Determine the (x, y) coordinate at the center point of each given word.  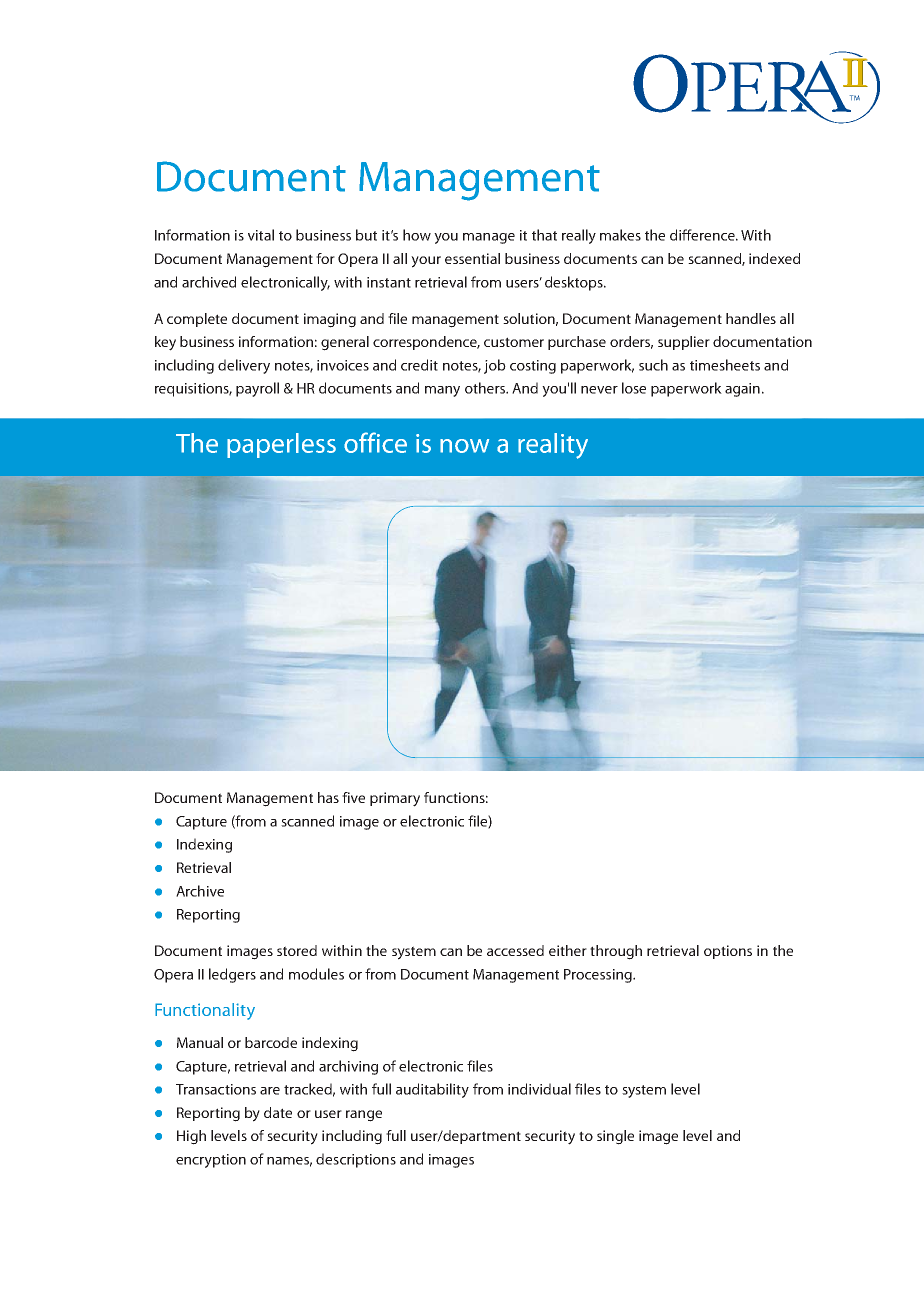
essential (472, 258)
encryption (211, 1161)
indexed (774, 258)
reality (553, 446)
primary (395, 799)
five (353, 797)
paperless (281, 445)
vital (261, 235)
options (728, 952)
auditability (432, 1090)
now (464, 446)
